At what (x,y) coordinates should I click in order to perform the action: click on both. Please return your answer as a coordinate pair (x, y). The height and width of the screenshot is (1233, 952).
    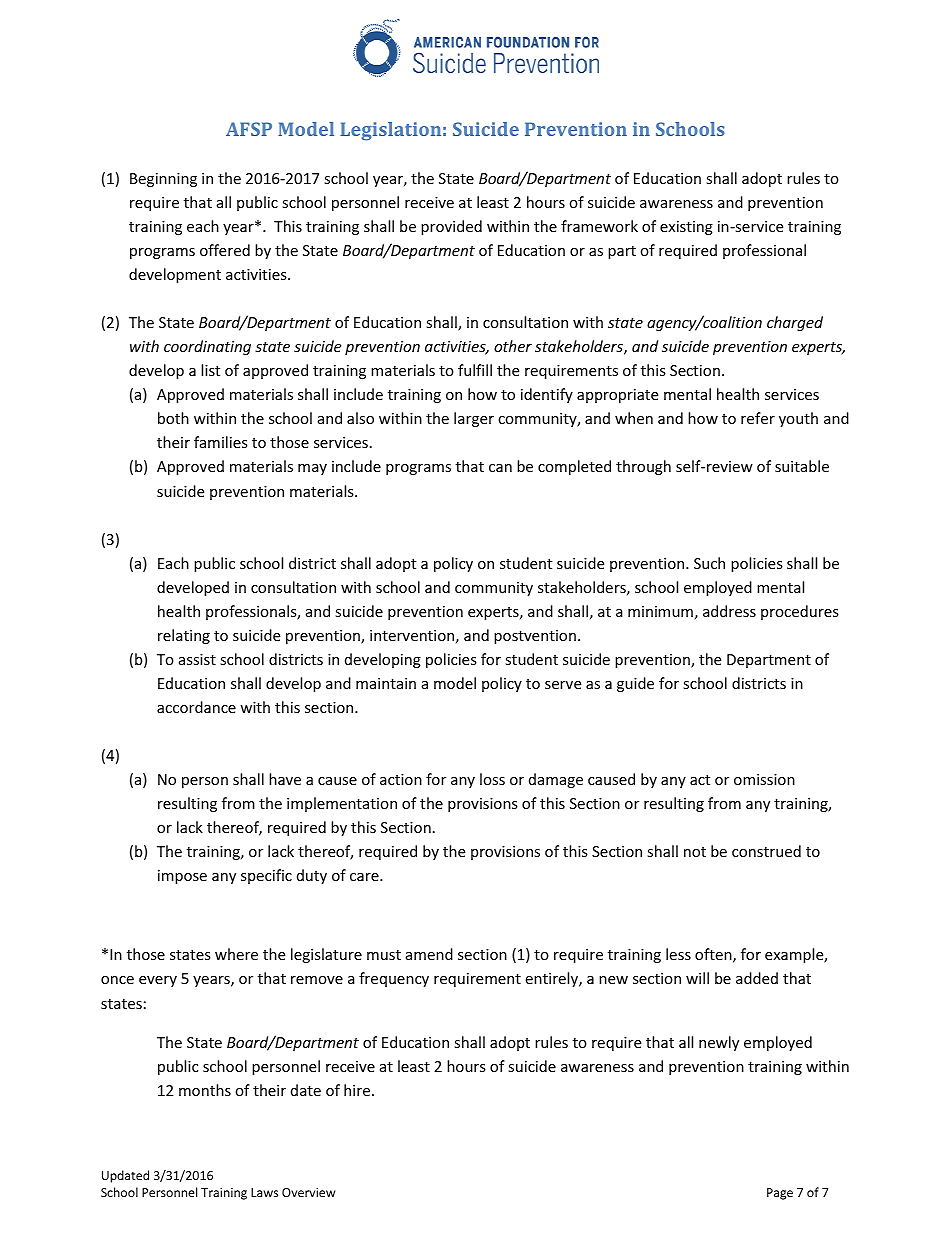
    Looking at the image, I should click on (173, 418).
